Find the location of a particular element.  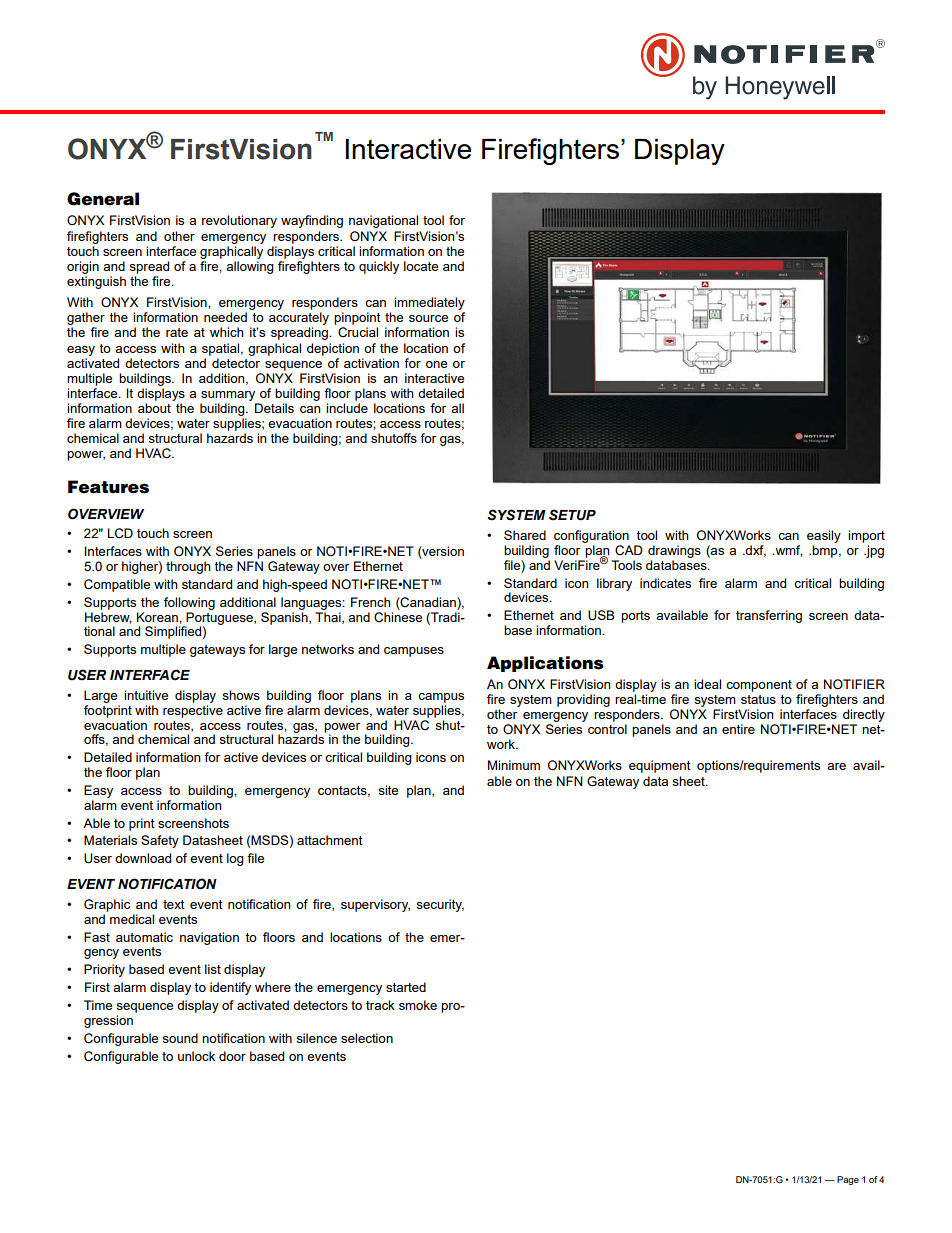

selection is located at coordinates (367, 1038).
